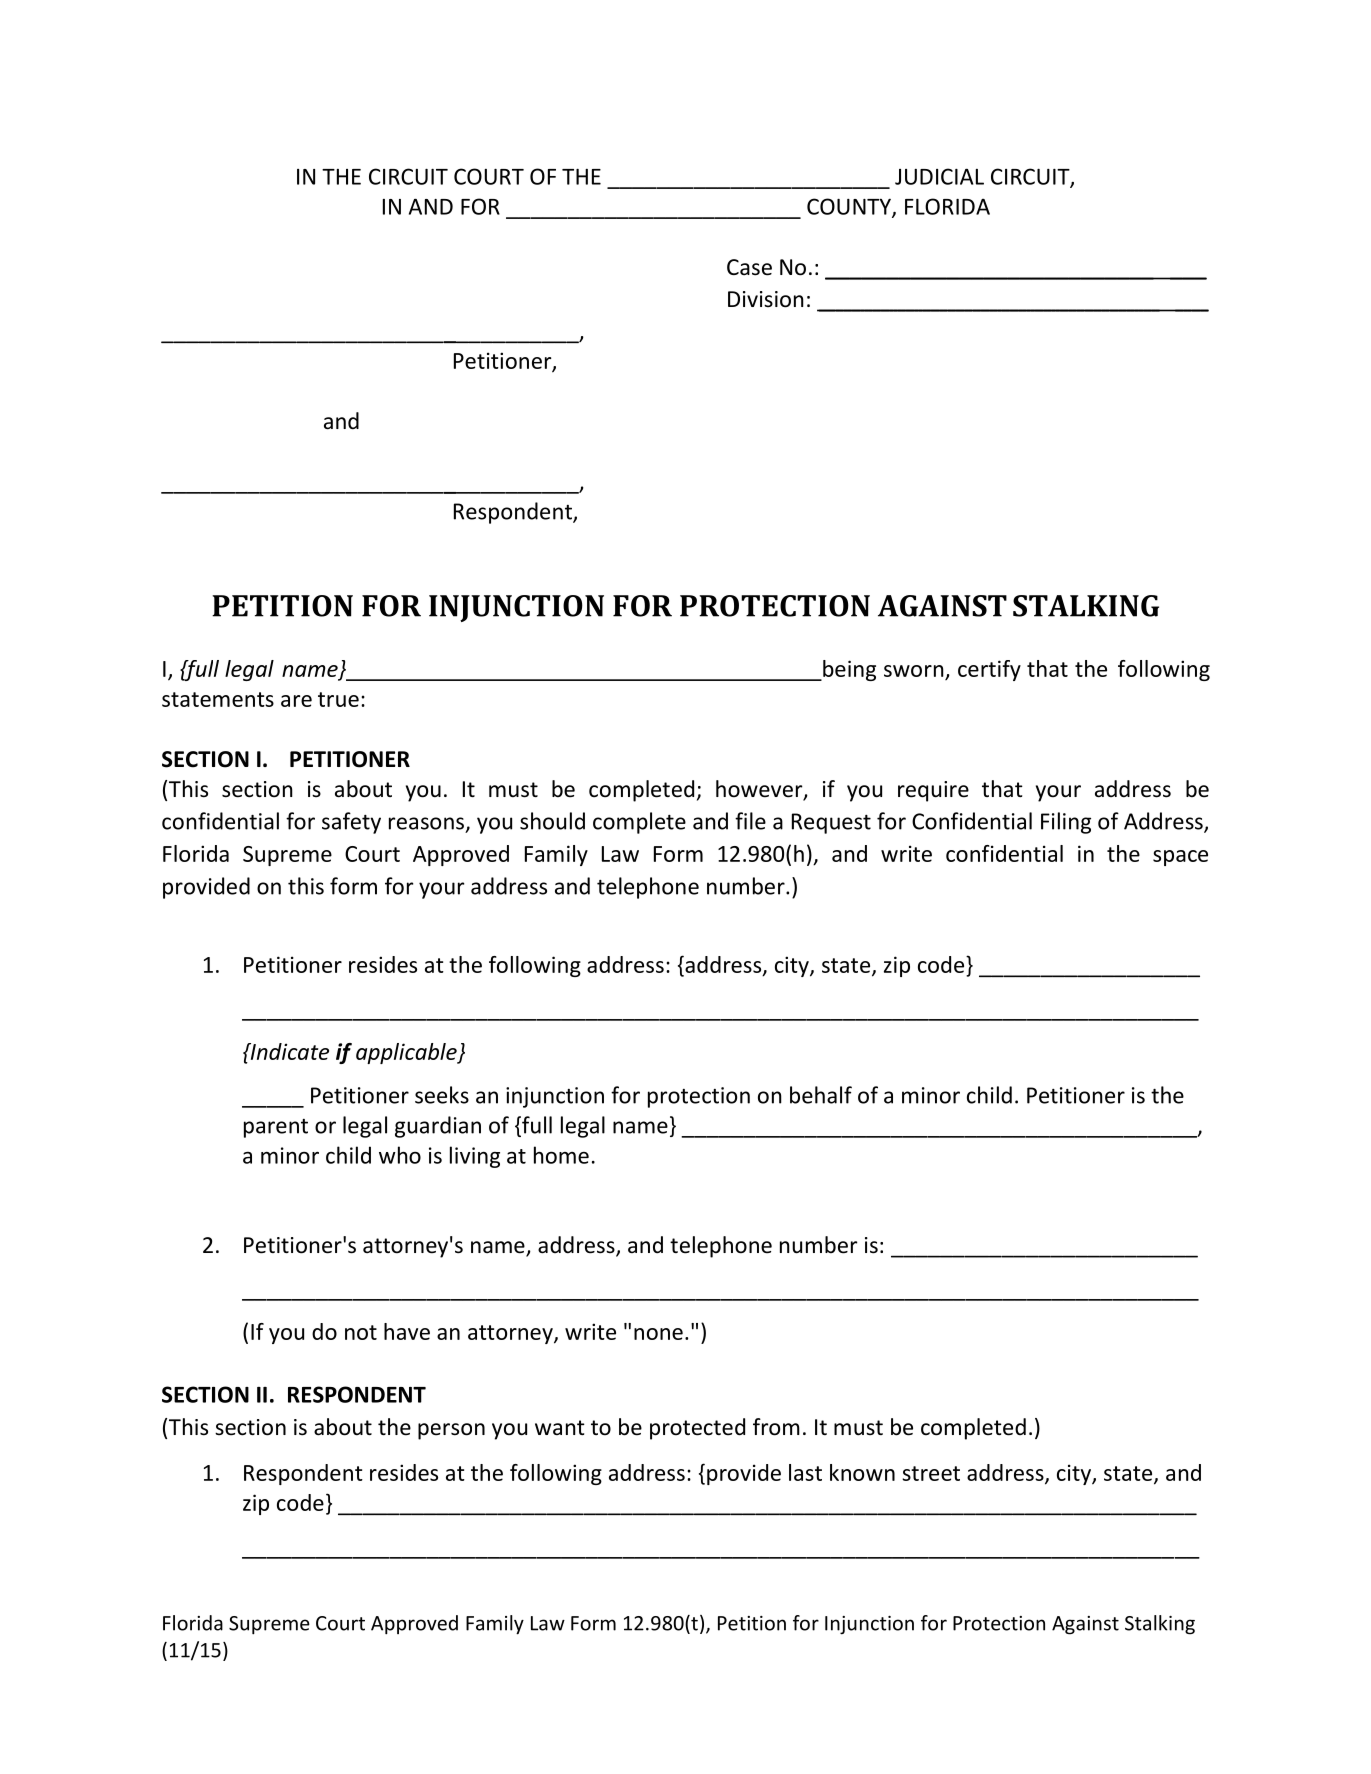 The width and height of the image is (1371, 1774). Describe the element at coordinates (931, 1473) in the image. I see `street` at that location.
